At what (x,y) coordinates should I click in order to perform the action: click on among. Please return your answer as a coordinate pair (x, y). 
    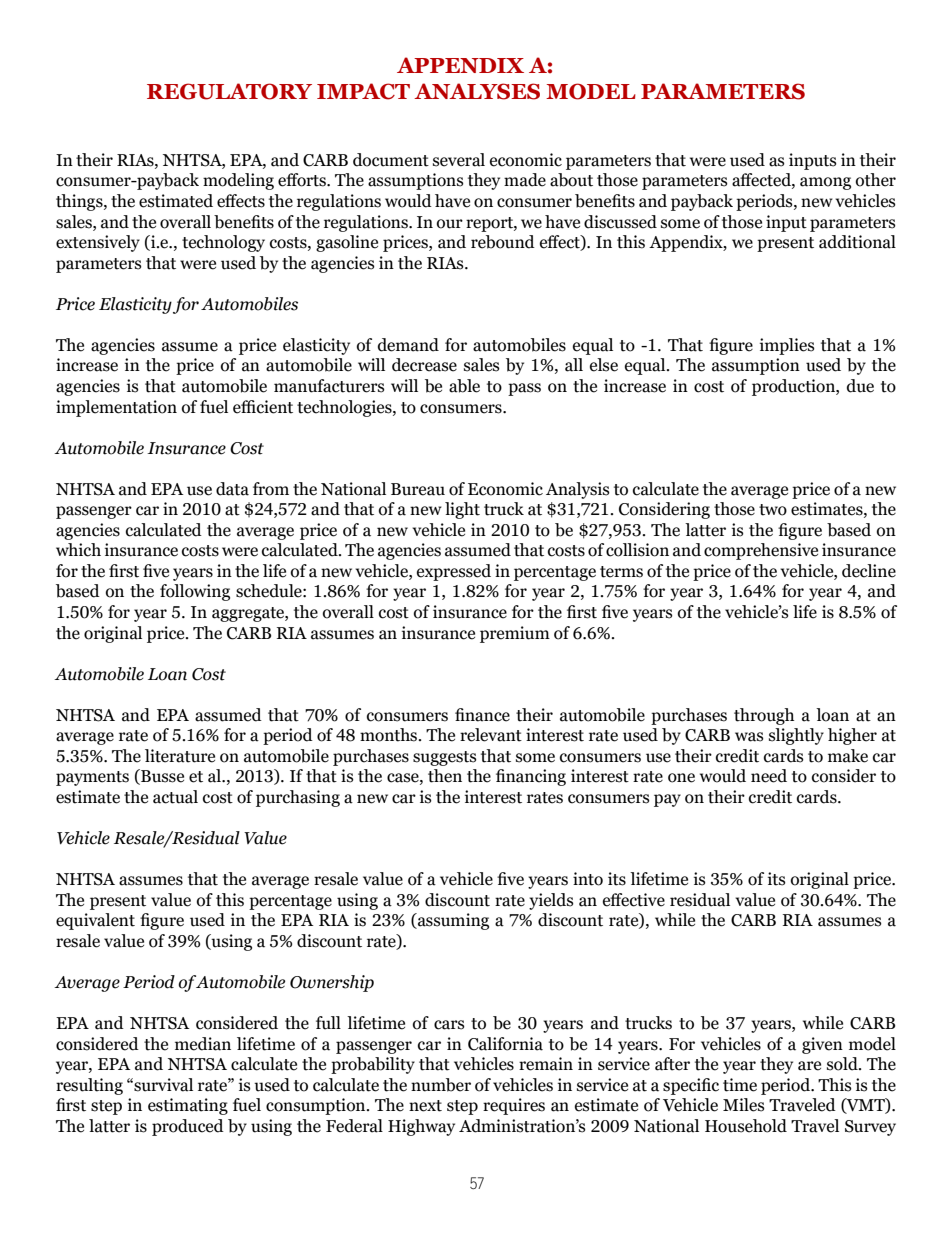
    Looking at the image, I should click on (825, 183).
